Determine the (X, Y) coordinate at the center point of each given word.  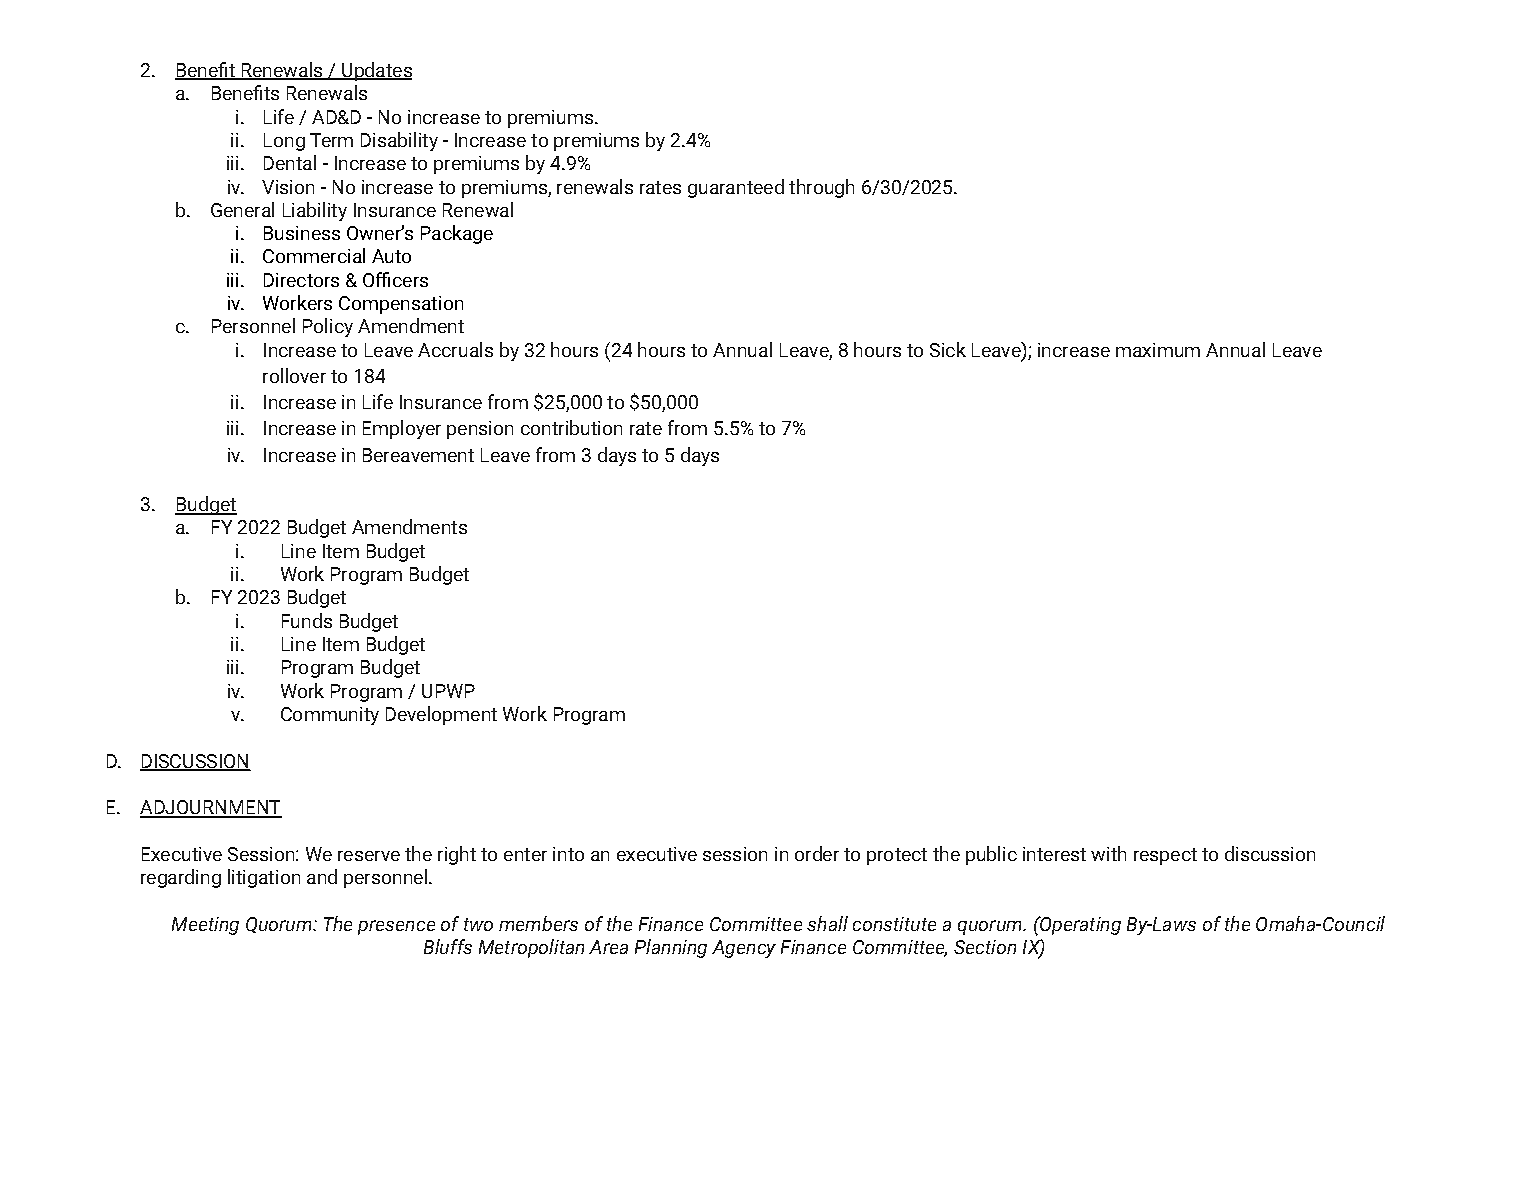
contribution (571, 427)
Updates (376, 71)
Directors (301, 280)
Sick (948, 349)
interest (1054, 854)
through (821, 188)
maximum (1158, 350)
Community (330, 716)
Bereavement (418, 455)
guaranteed (736, 188)
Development (441, 715)
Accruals (455, 349)
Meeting (205, 926)
